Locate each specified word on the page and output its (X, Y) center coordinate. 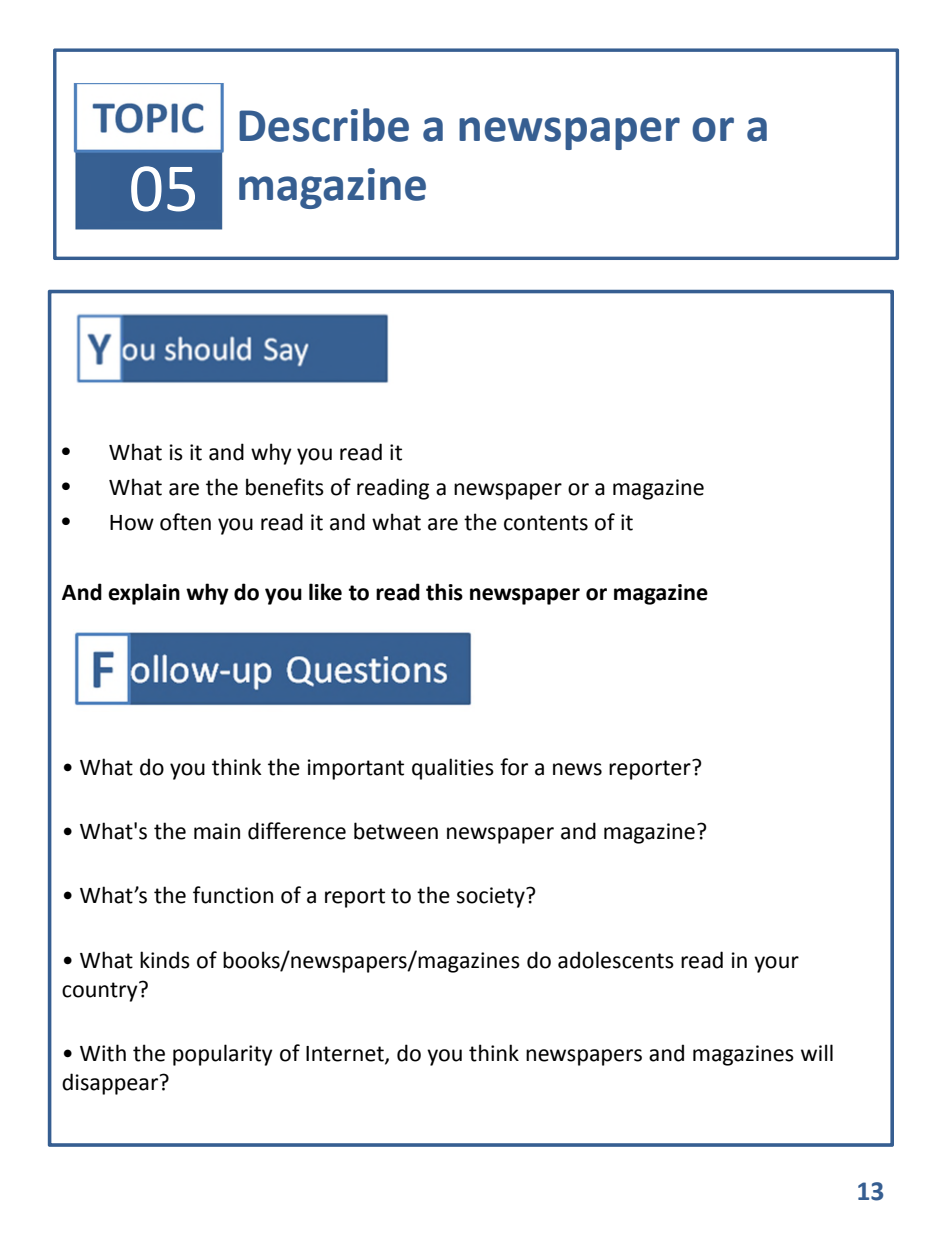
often (185, 522)
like (325, 592)
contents (546, 523)
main (217, 831)
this (444, 592)
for (514, 767)
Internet (346, 1055)
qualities (453, 769)
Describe (324, 125)
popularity (223, 1055)
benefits (285, 487)
